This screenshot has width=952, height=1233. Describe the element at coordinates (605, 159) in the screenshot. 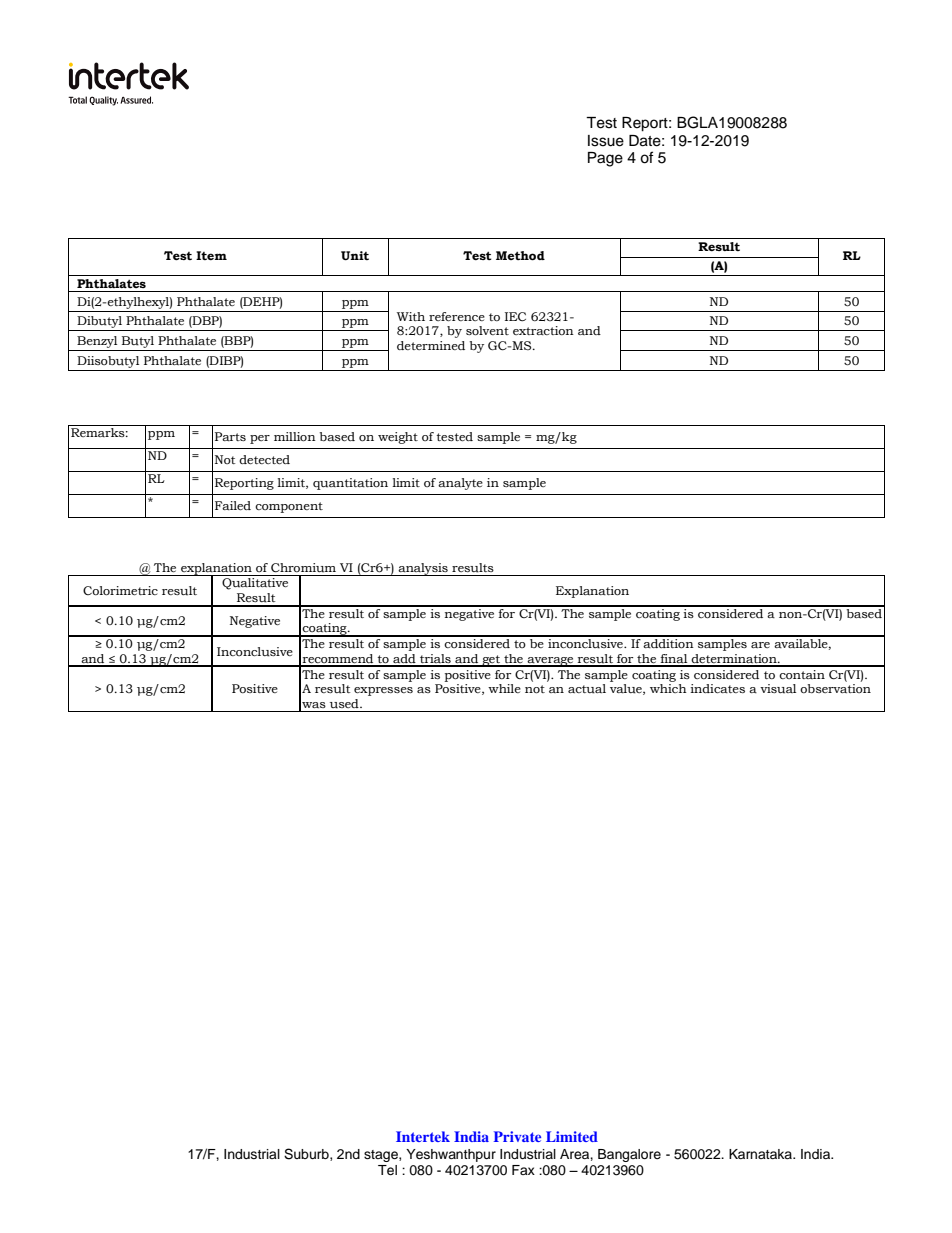

I see `Page` at that location.
